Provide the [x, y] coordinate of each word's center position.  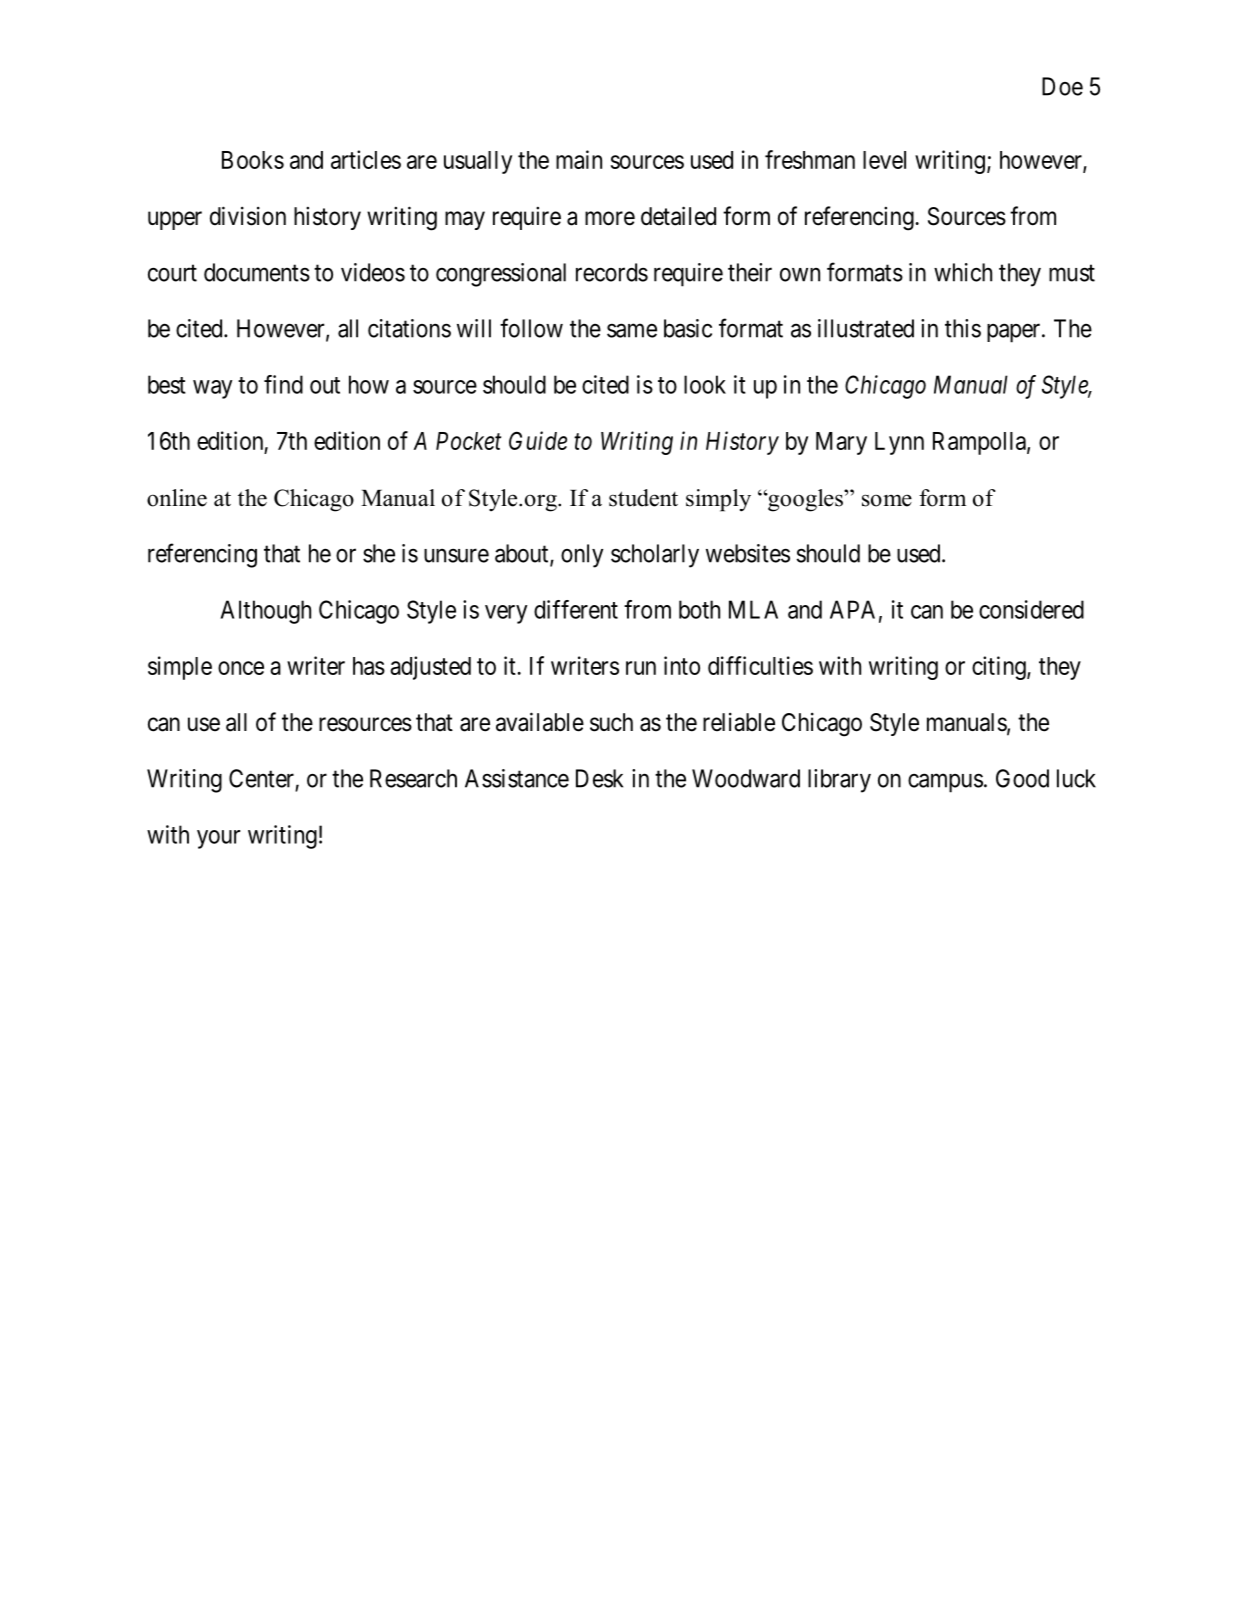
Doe [1062, 86]
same [632, 331]
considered [1031, 609]
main [579, 159]
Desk [599, 778]
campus [945, 783]
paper [1015, 333]
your [218, 839]
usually [478, 162]
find [283, 384]
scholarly [655, 556]
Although [266, 612]
